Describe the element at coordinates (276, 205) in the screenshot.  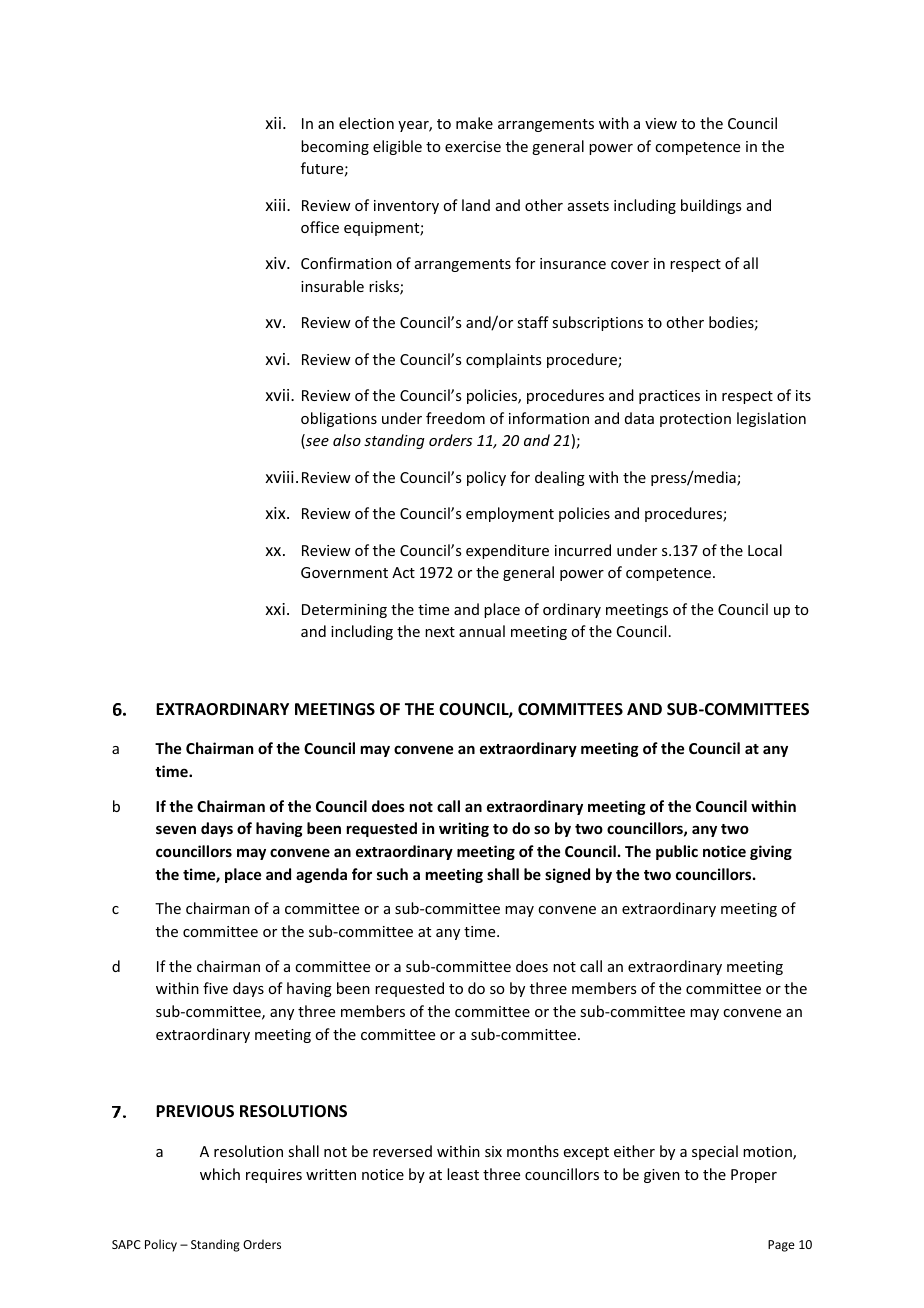
I see `xiii` at that location.
